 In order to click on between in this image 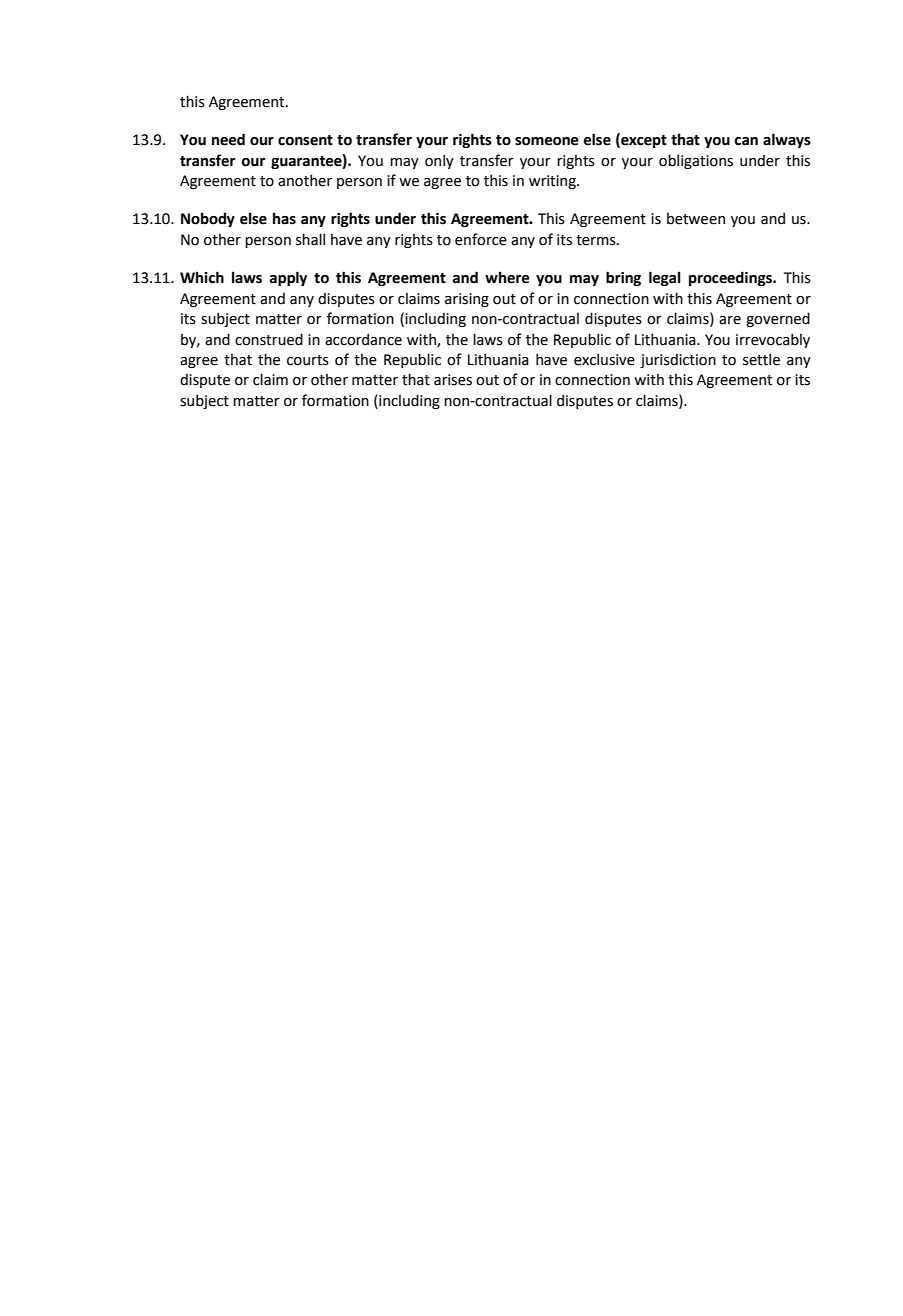, I will do `click(696, 219)`.
